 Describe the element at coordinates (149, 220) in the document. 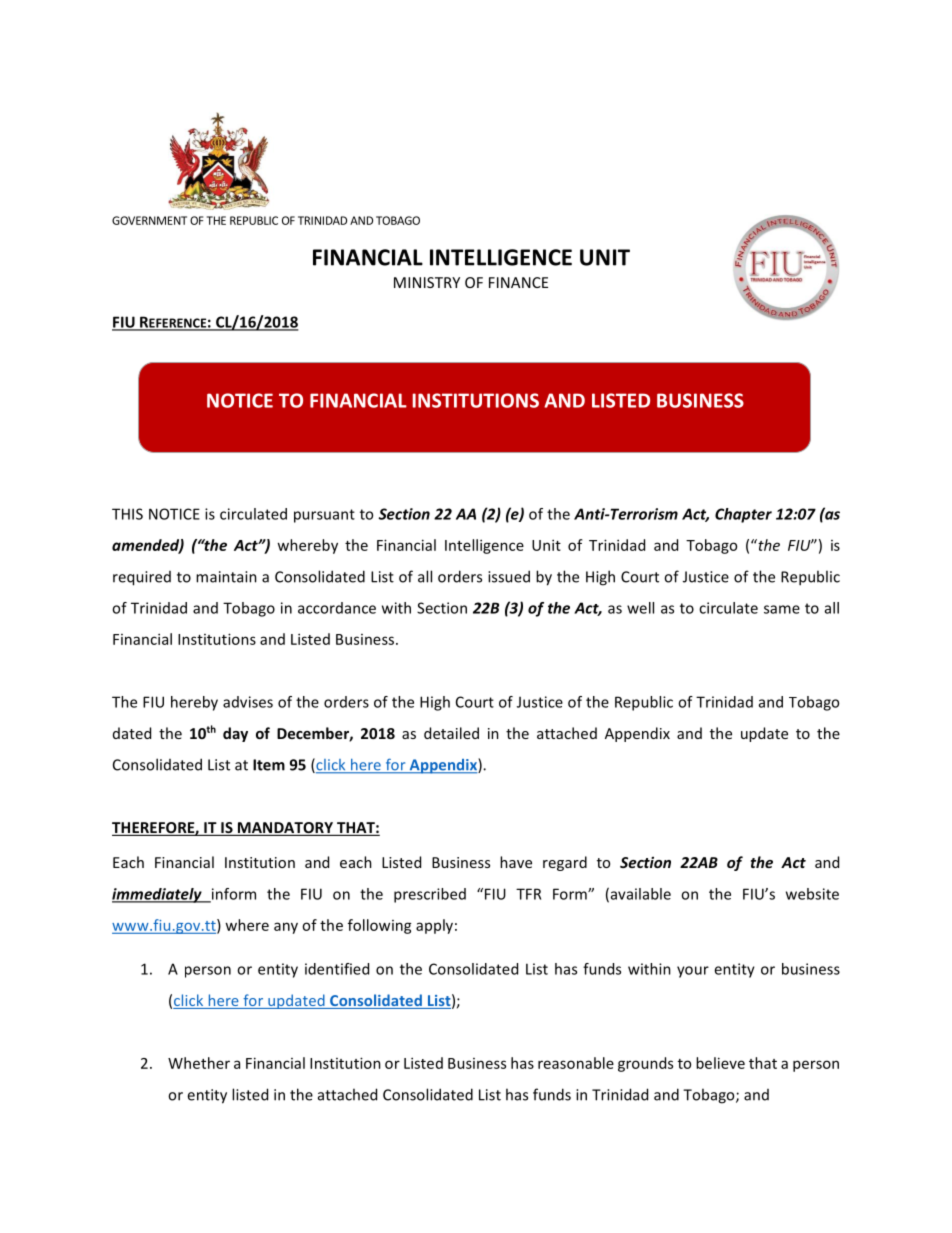

I see `GOVERNMENT` at that location.
